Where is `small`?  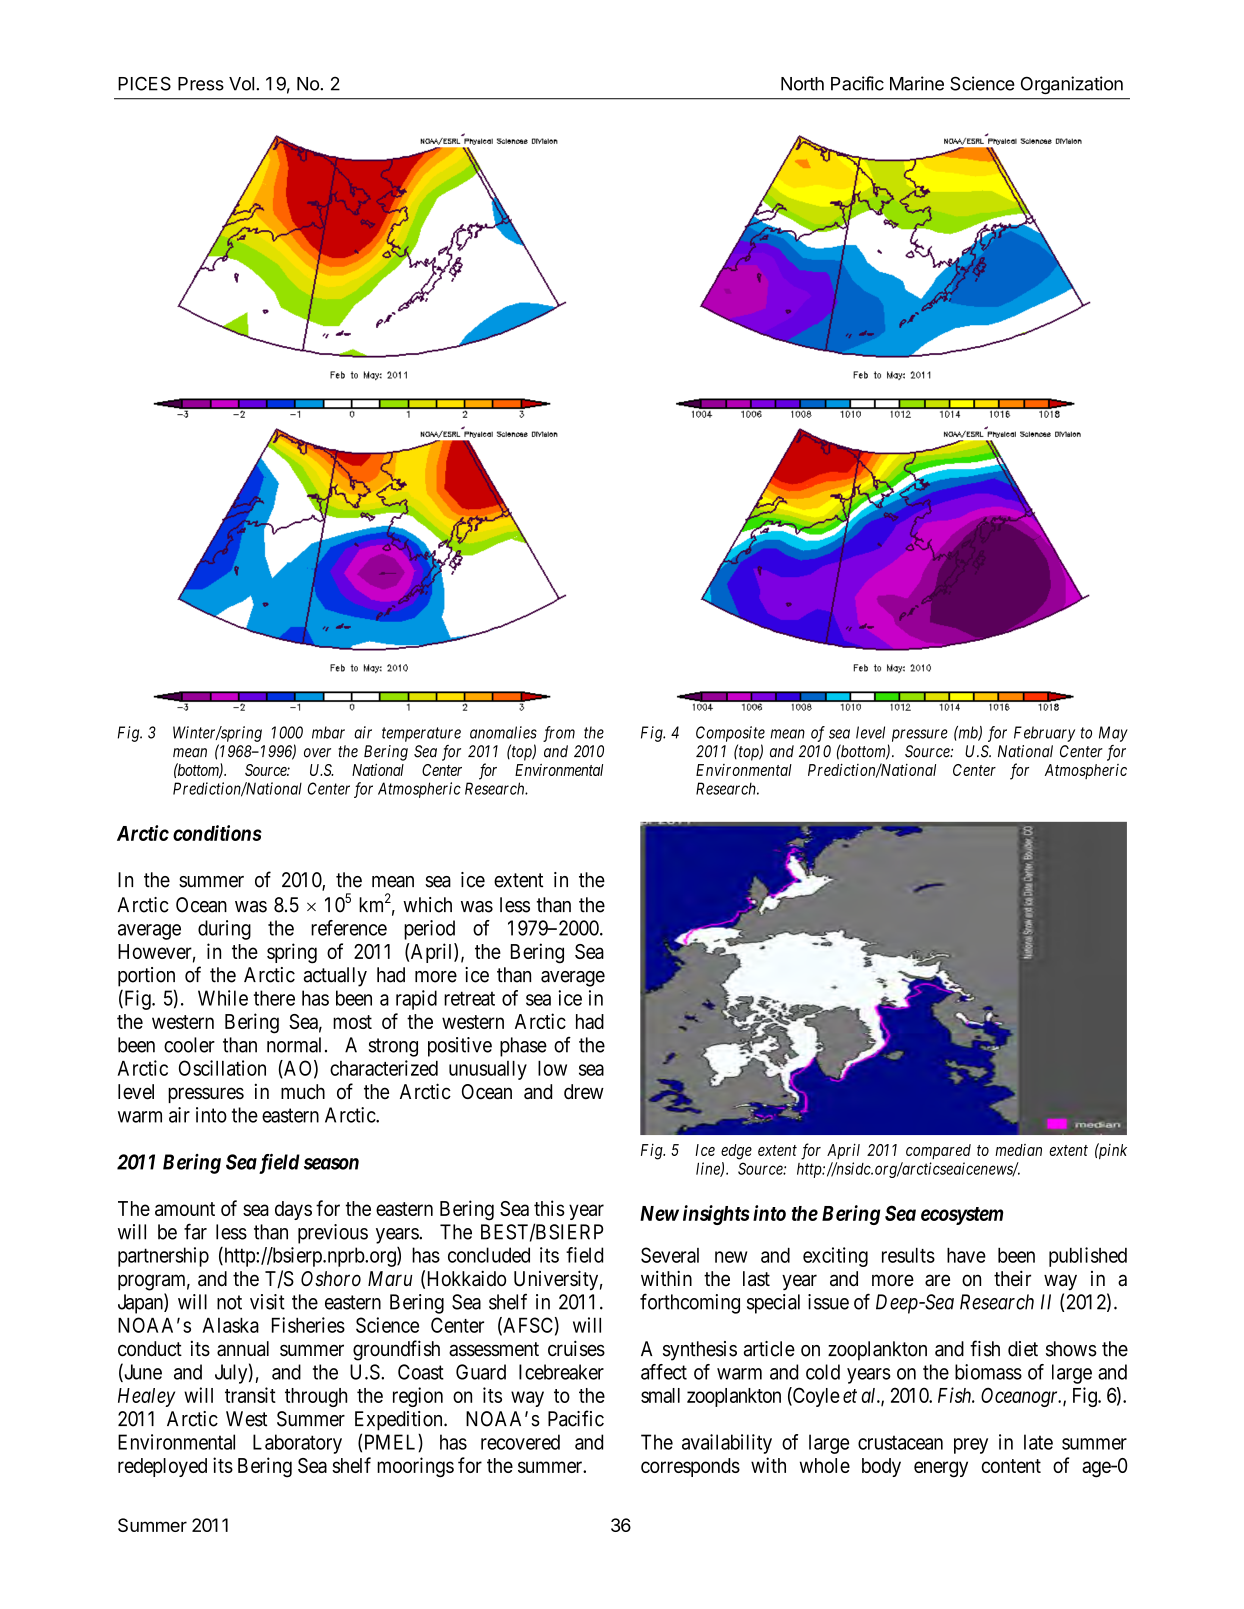
small is located at coordinates (660, 1395).
